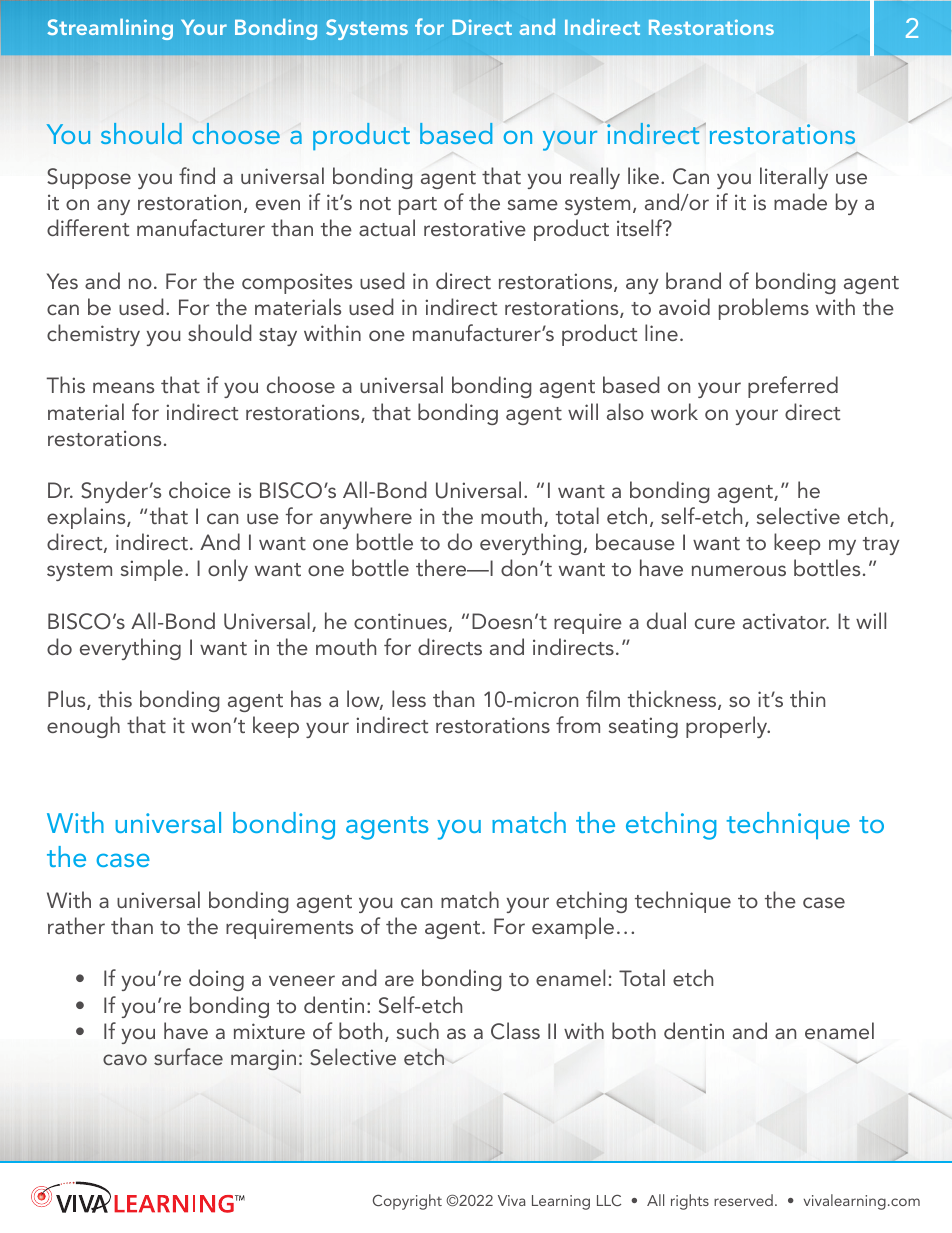 This page has width=952, height=1233. What do you see at coordinates (475, 228) in the page?
I see `restorative` at bounding box center [475, 228].
